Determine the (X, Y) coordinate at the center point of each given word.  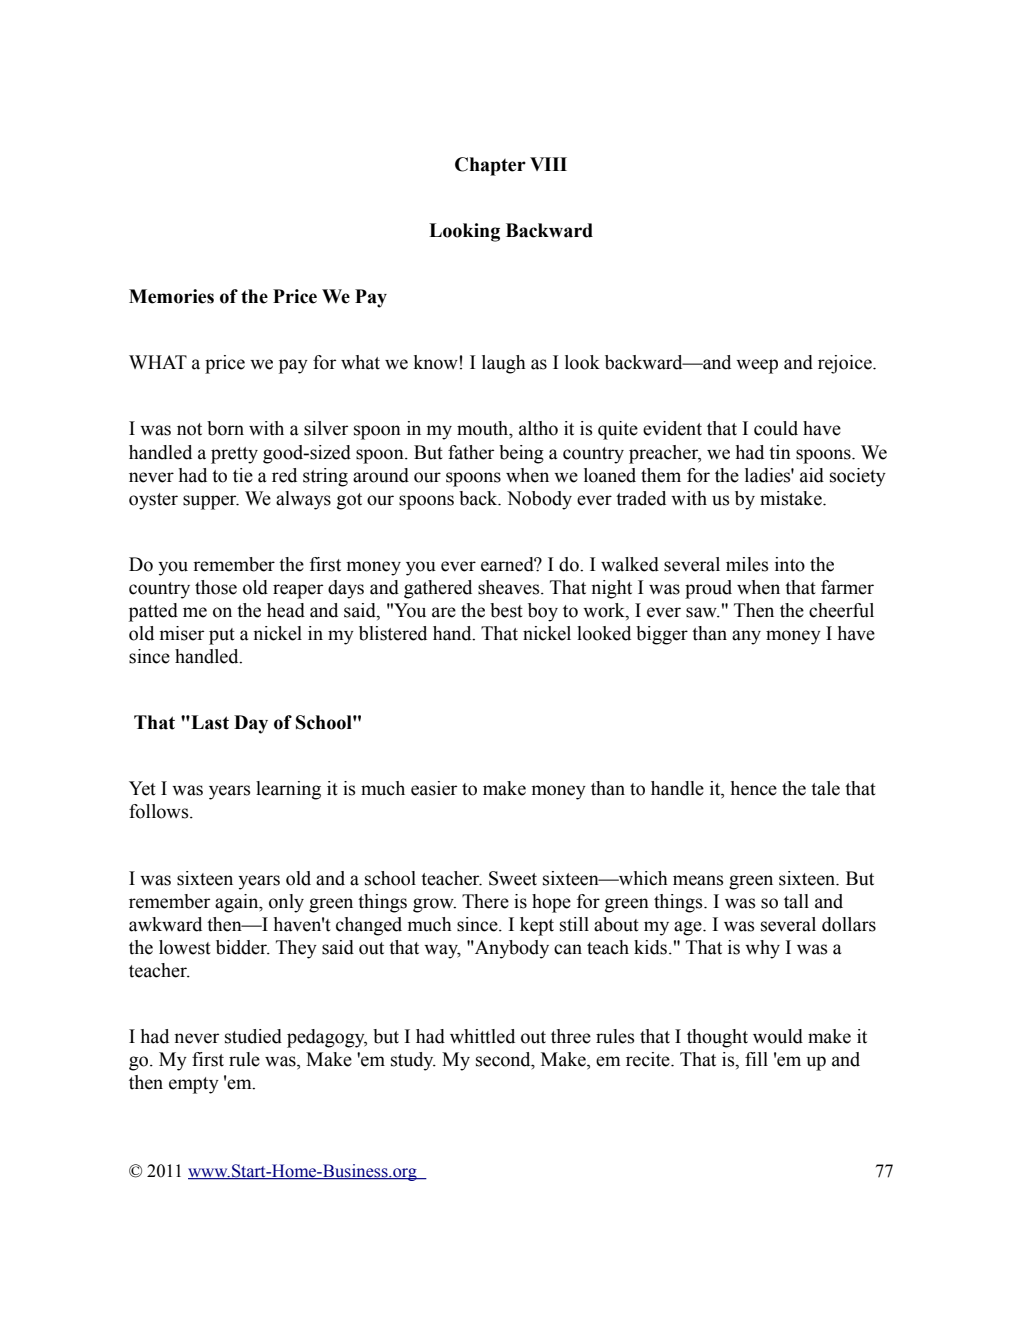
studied (253, 1036)
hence (754, 788)
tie (243, 475)
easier (434, 788)
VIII (548, 164)
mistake (792, 498)
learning (288, 790)
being (521, 454)
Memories (171, 296)
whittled (482, 1036)
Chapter (490, 166)
